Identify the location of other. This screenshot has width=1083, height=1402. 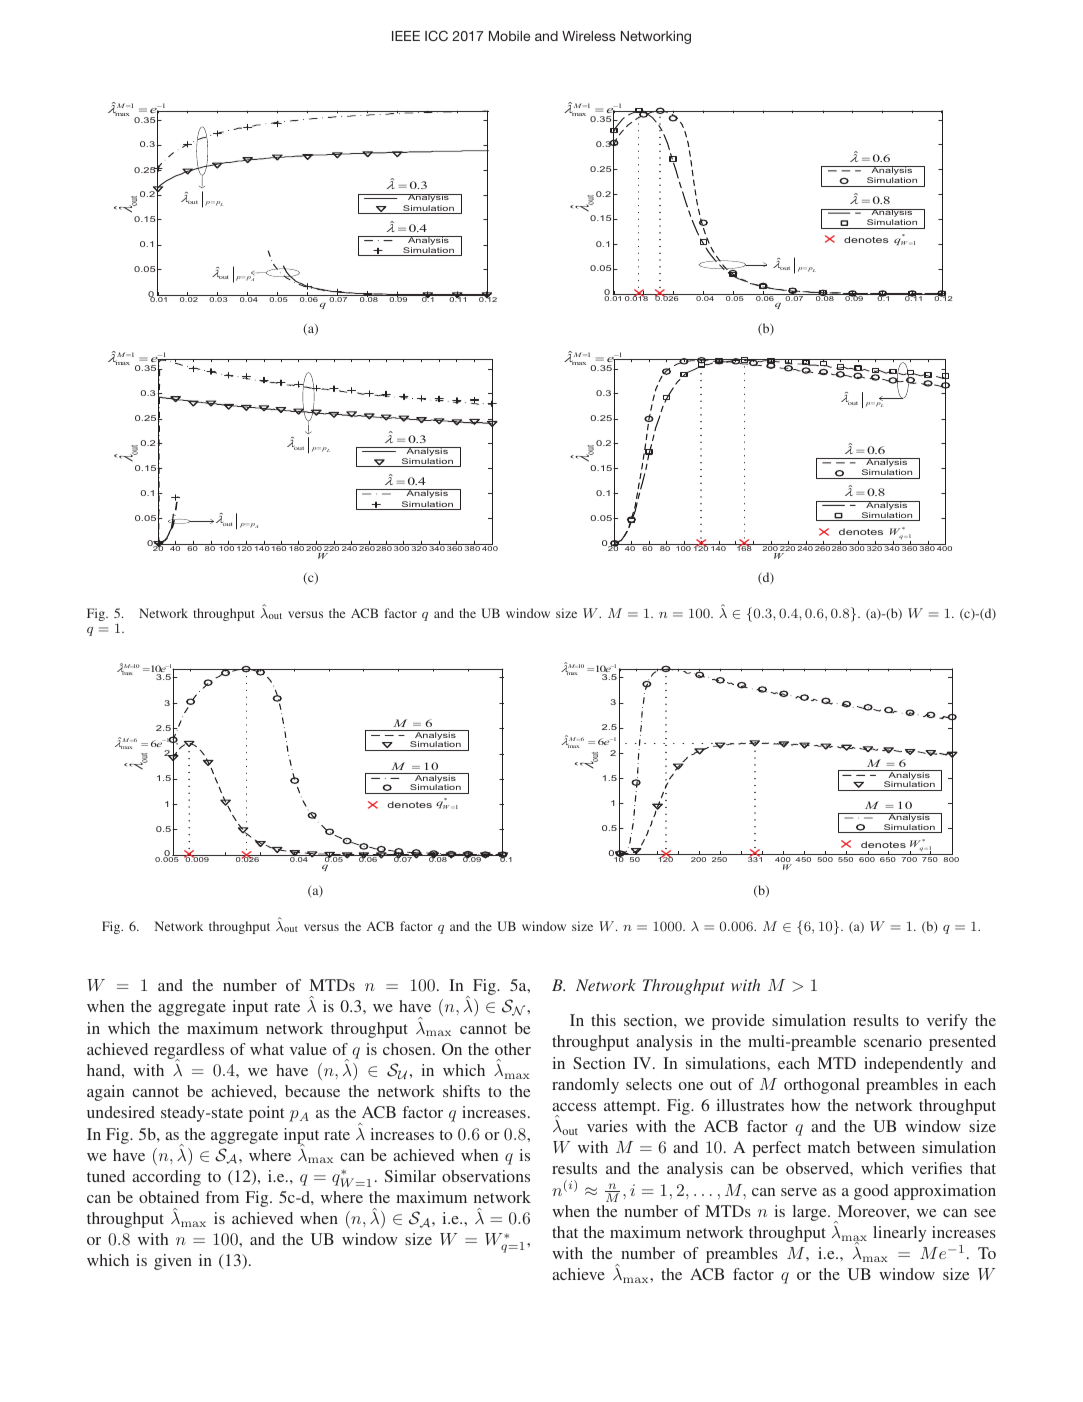
(513, 1049).
